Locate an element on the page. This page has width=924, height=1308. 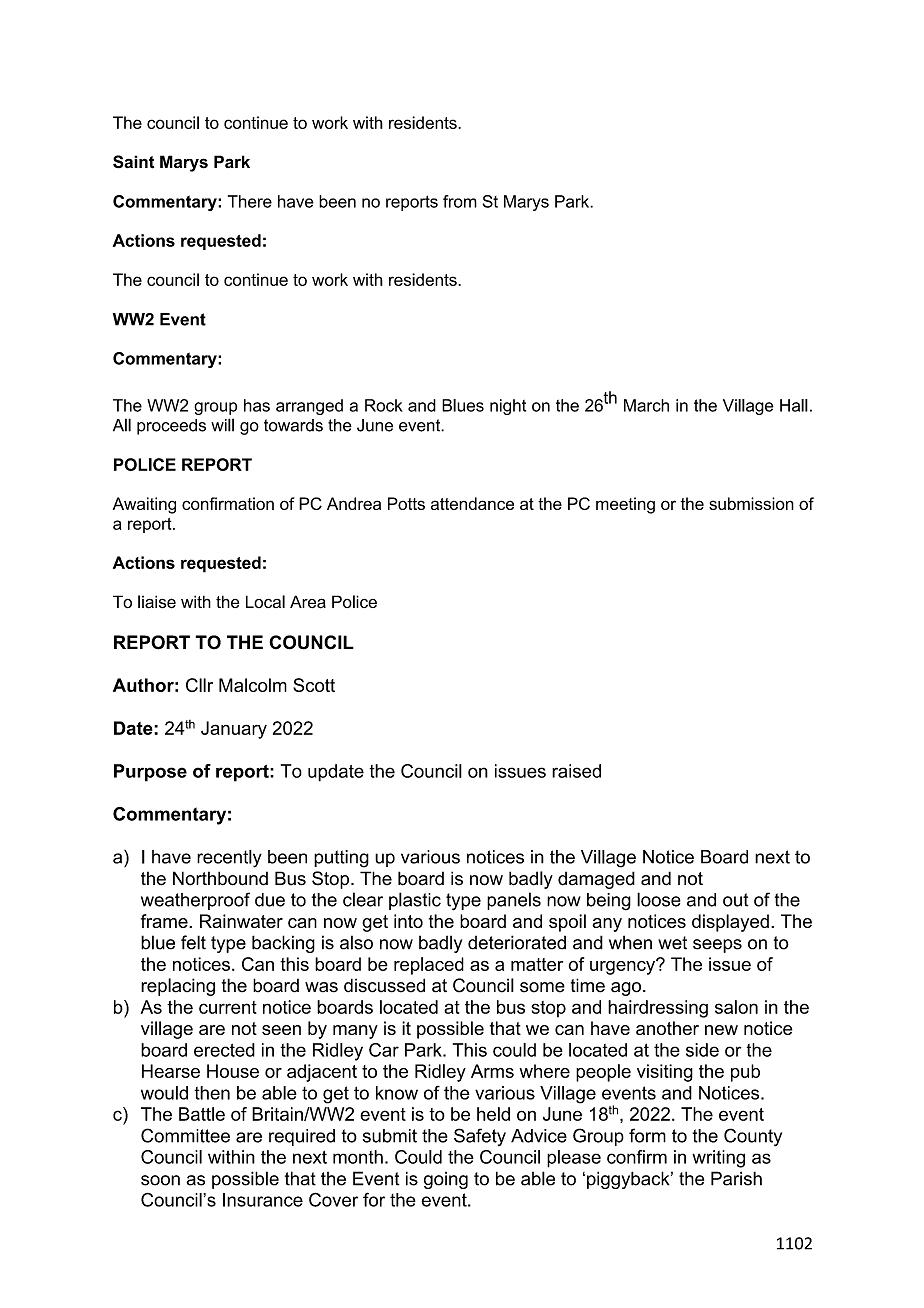
Purpose is located at coordinates (150, 773).
